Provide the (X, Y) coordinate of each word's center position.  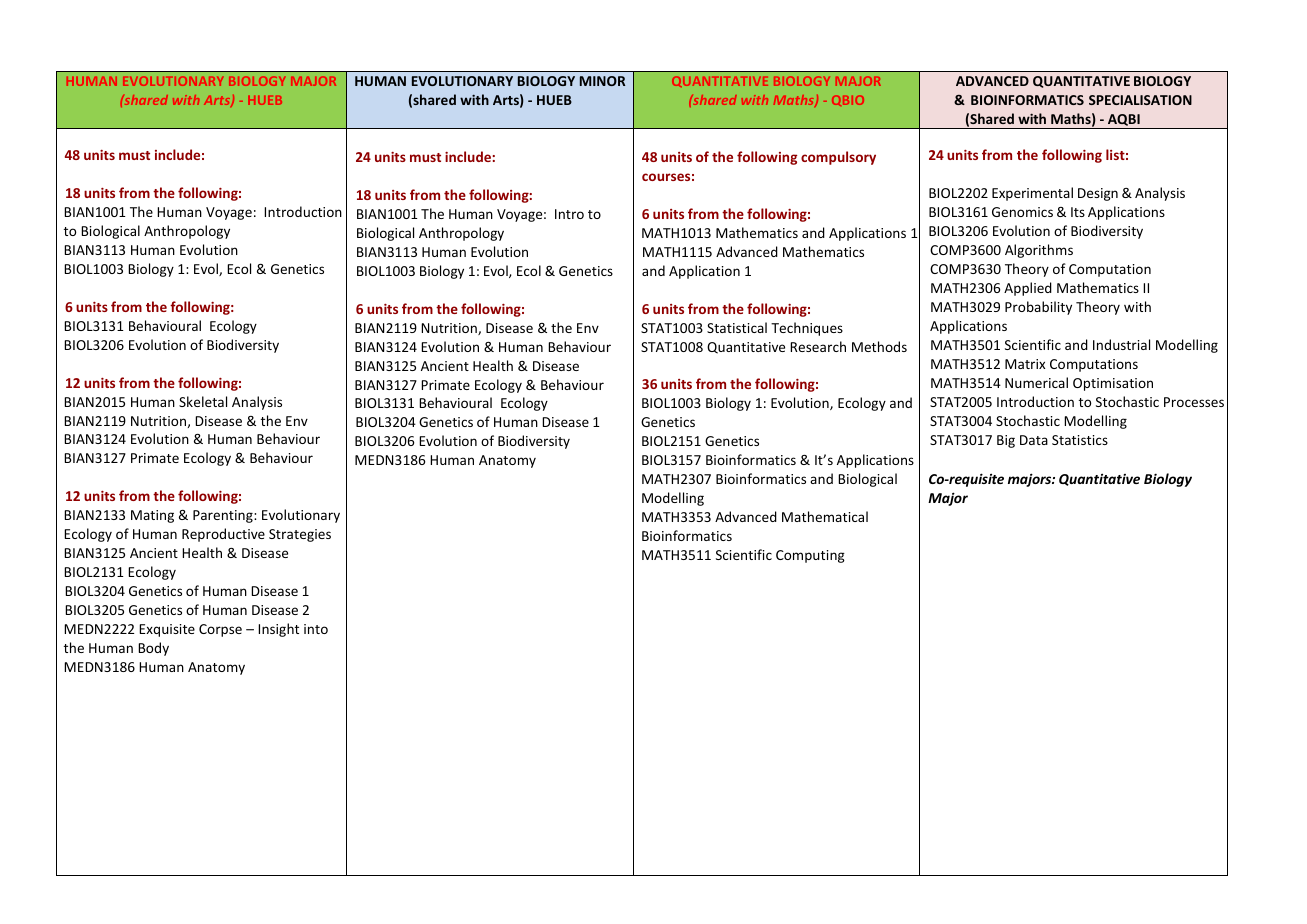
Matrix (1025, 364)
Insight (278, 630)
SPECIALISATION (1140, 100)
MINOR (602, 81)
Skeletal (203, 401)
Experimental (1032, 194)
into (316, 629)
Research (818, 346)
